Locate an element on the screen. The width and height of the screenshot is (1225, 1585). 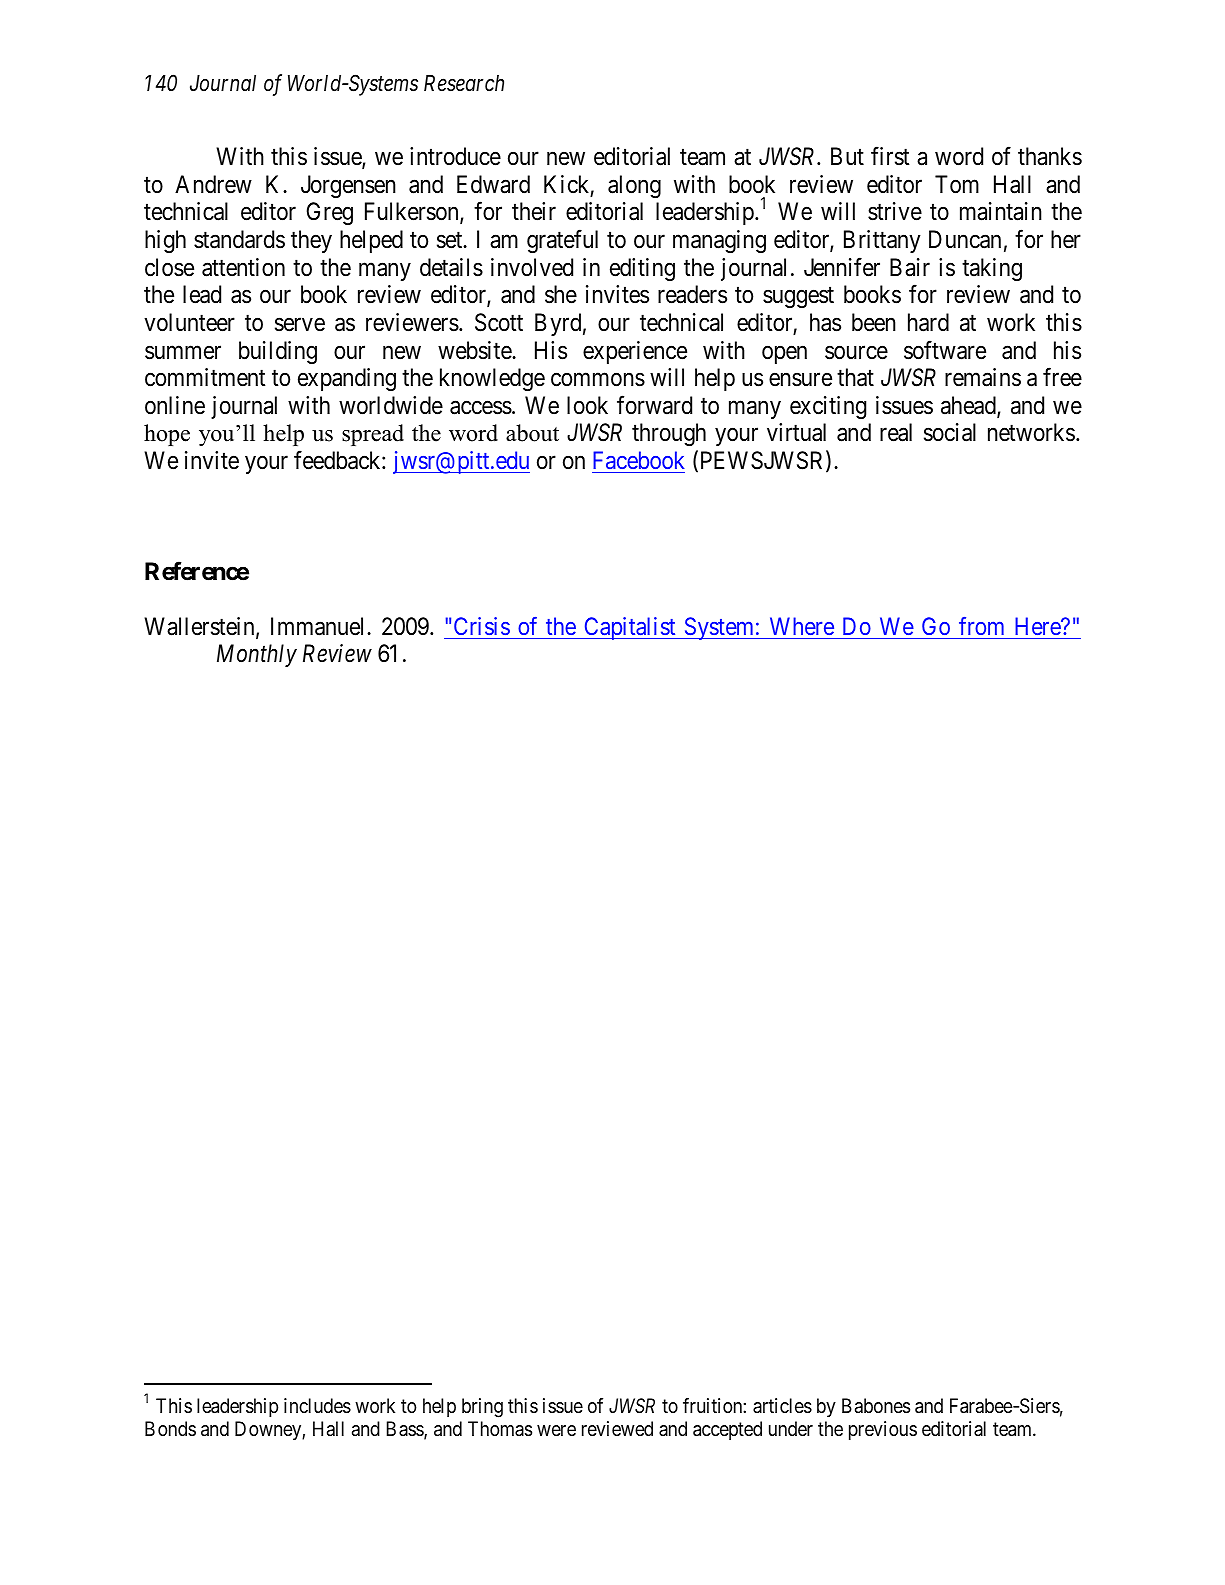
bring is located at coordinates (482, 1408).
